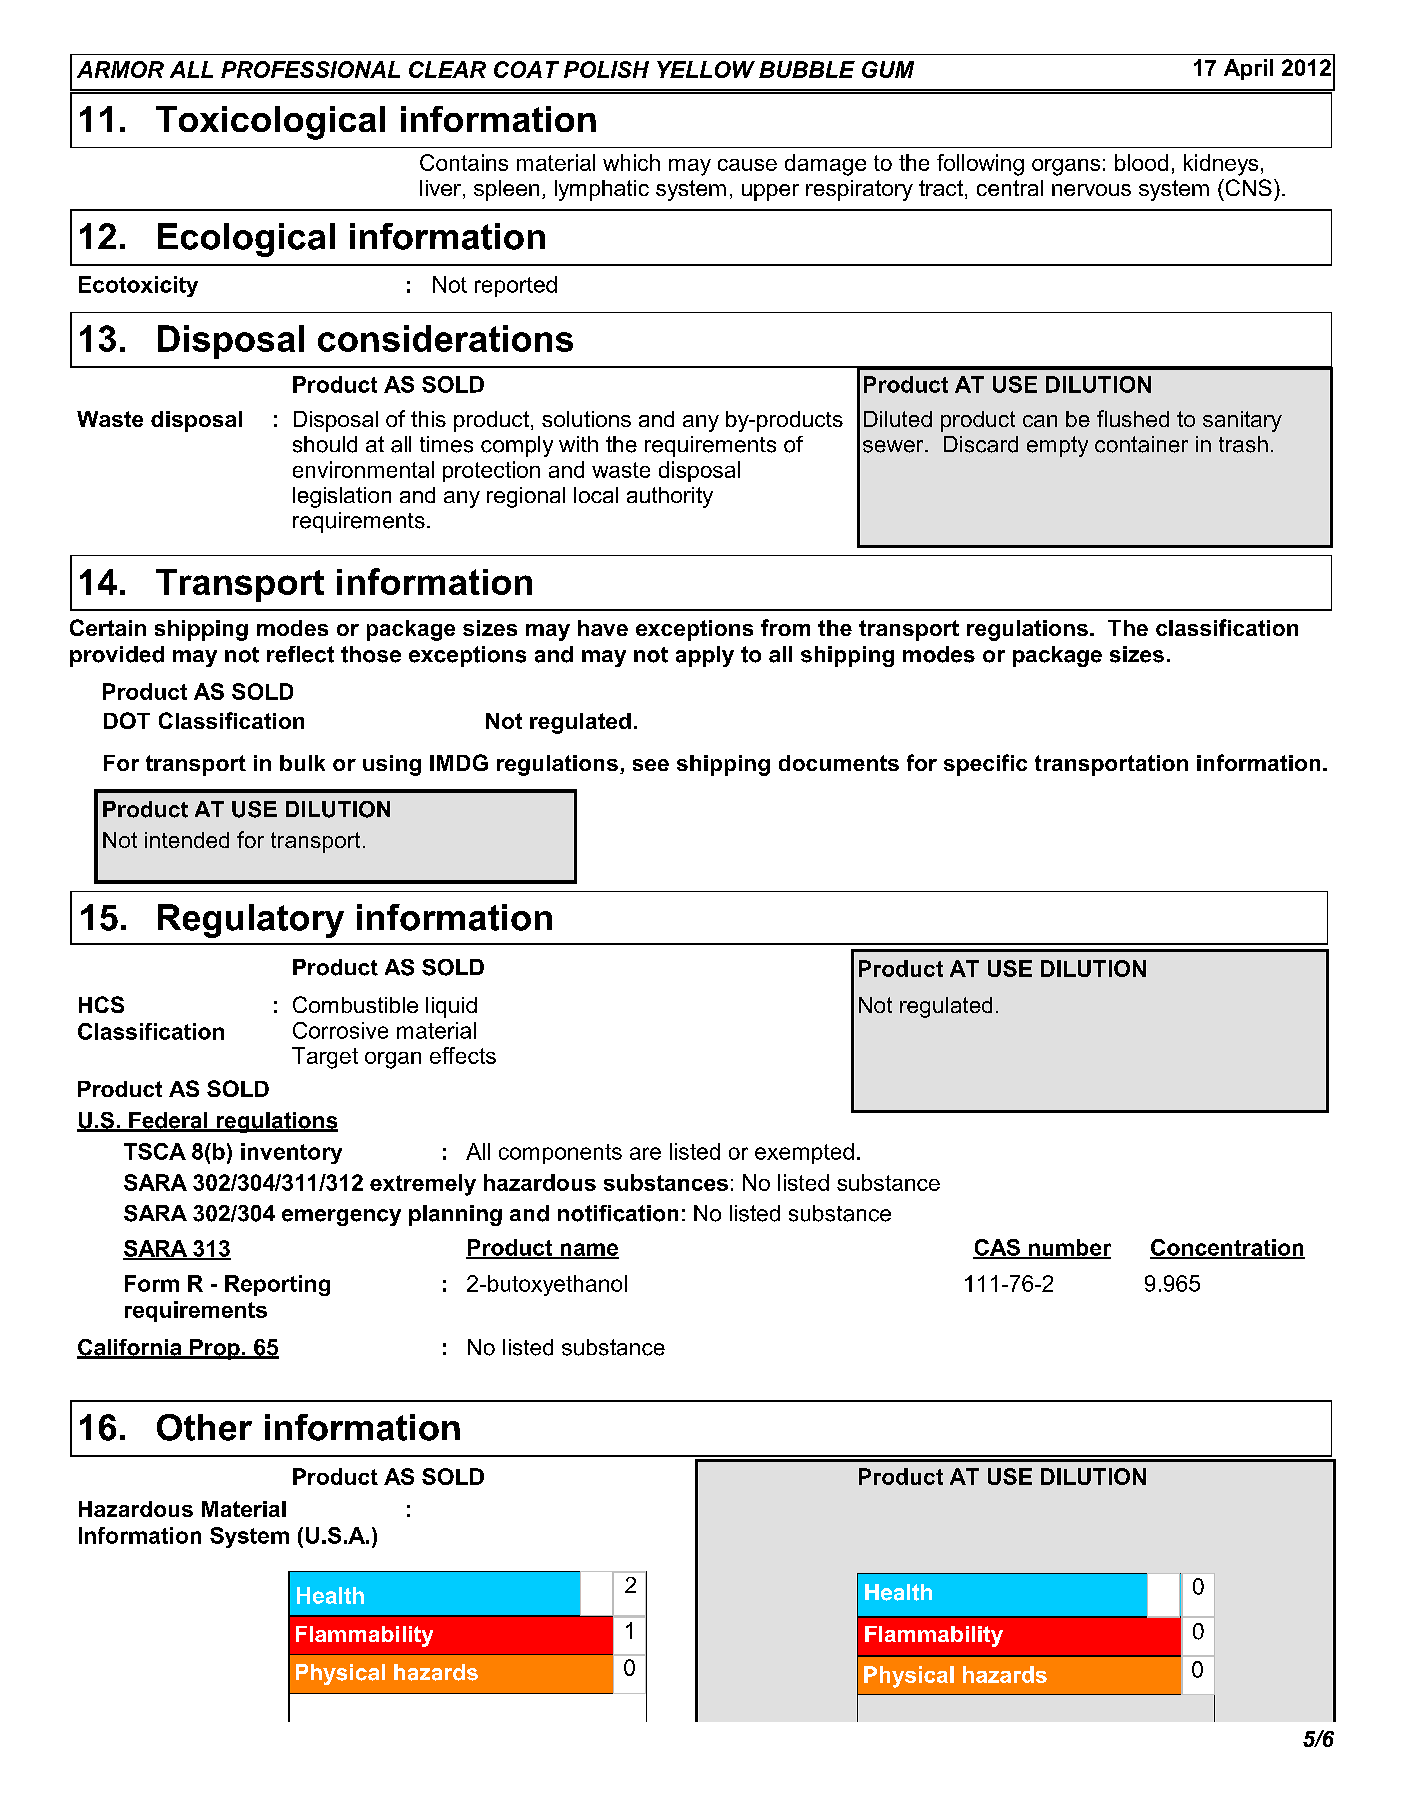 The width and height of the screenshot is (1401, 1814). What do you see at coordinates (215, 1349) in the screenshot?
I see `Prop` at bounding box center [215, 1349].
